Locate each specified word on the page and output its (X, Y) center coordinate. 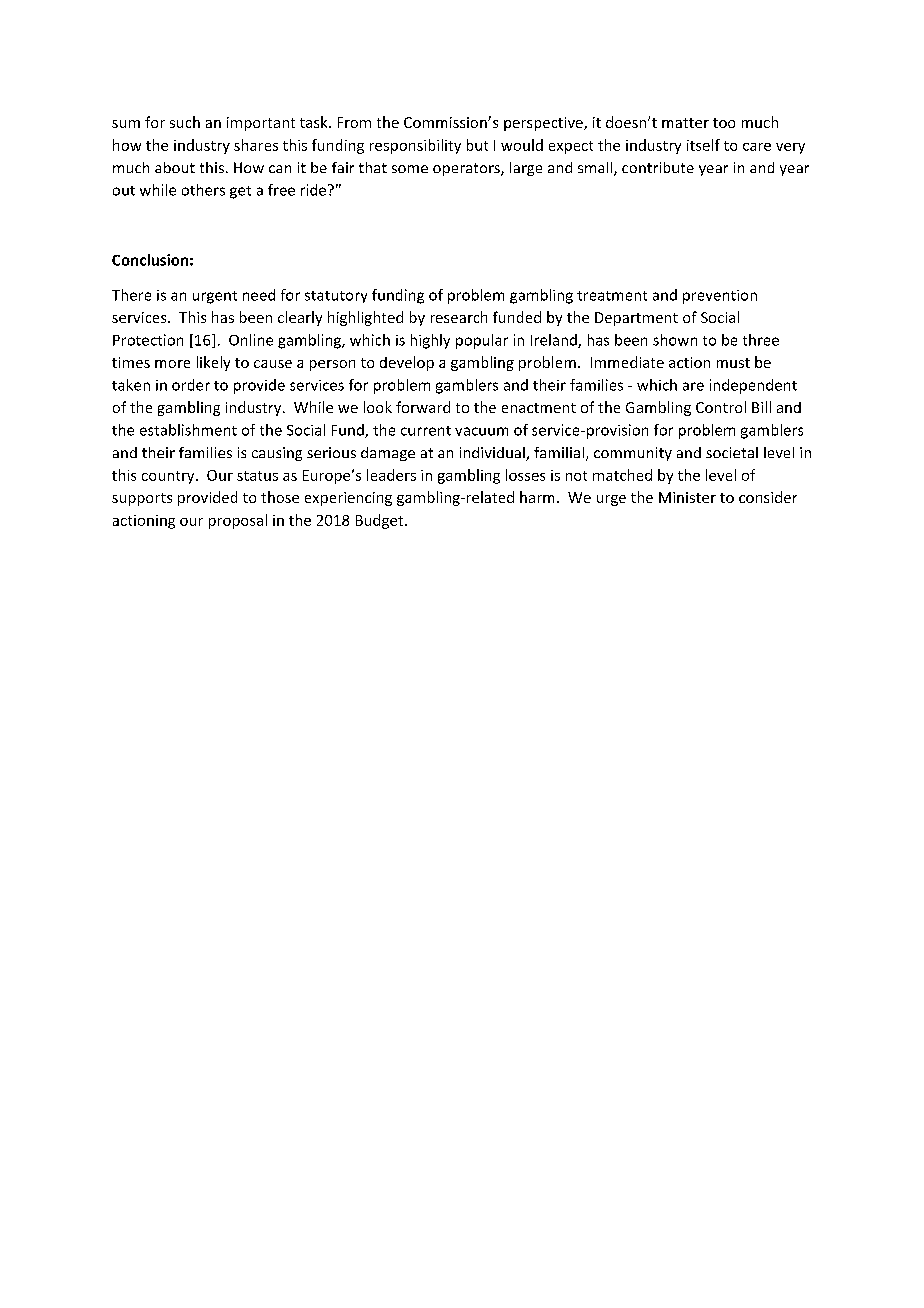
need (259, 295)
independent (753, 386)
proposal (238, 521)
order (191, 385)
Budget (381, 521)
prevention (720, 297)
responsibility (415, 146)
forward (423, 407)
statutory (336, 297)
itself (703, 145)
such (185, 122)
